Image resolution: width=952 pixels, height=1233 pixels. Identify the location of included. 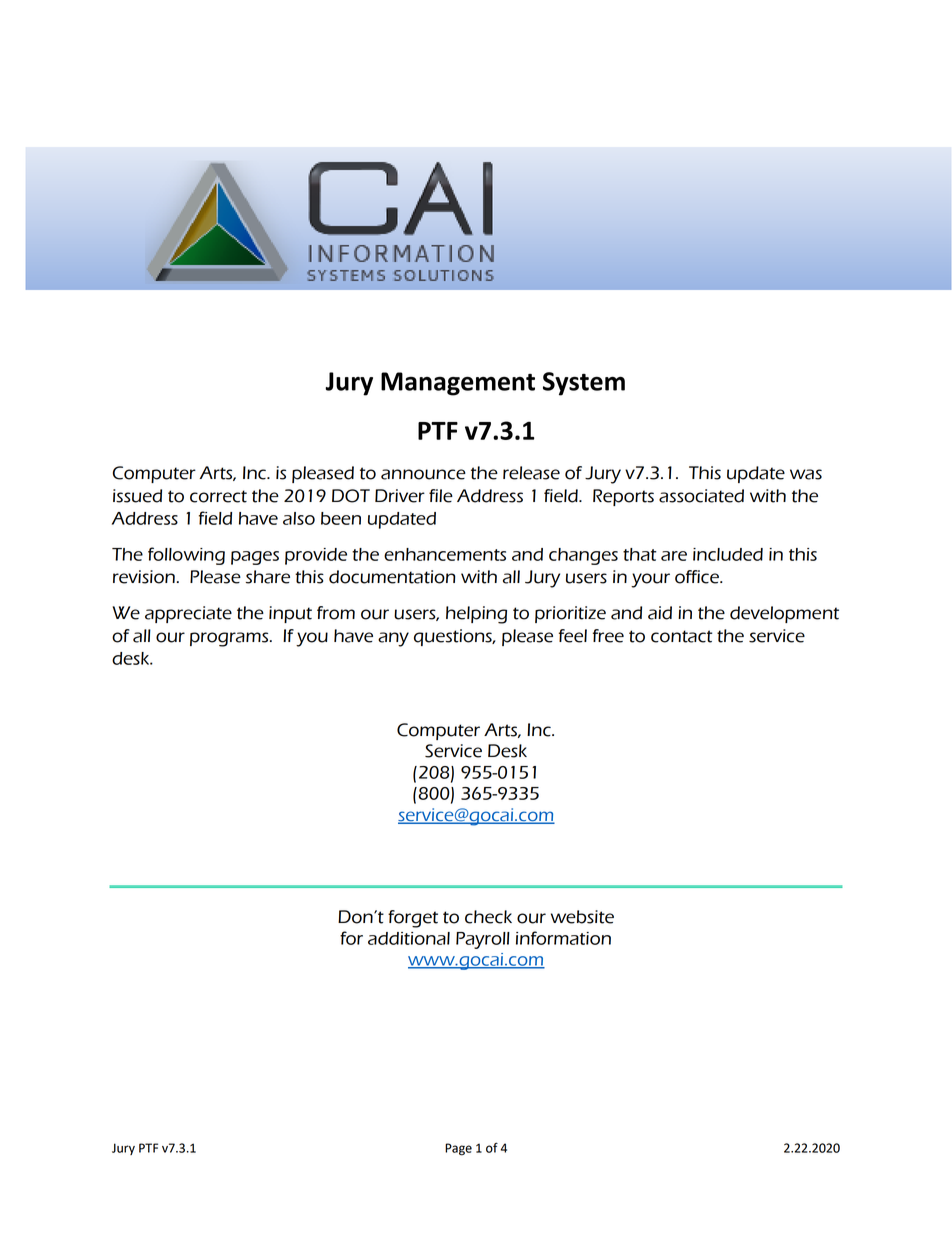
(728, 554).
